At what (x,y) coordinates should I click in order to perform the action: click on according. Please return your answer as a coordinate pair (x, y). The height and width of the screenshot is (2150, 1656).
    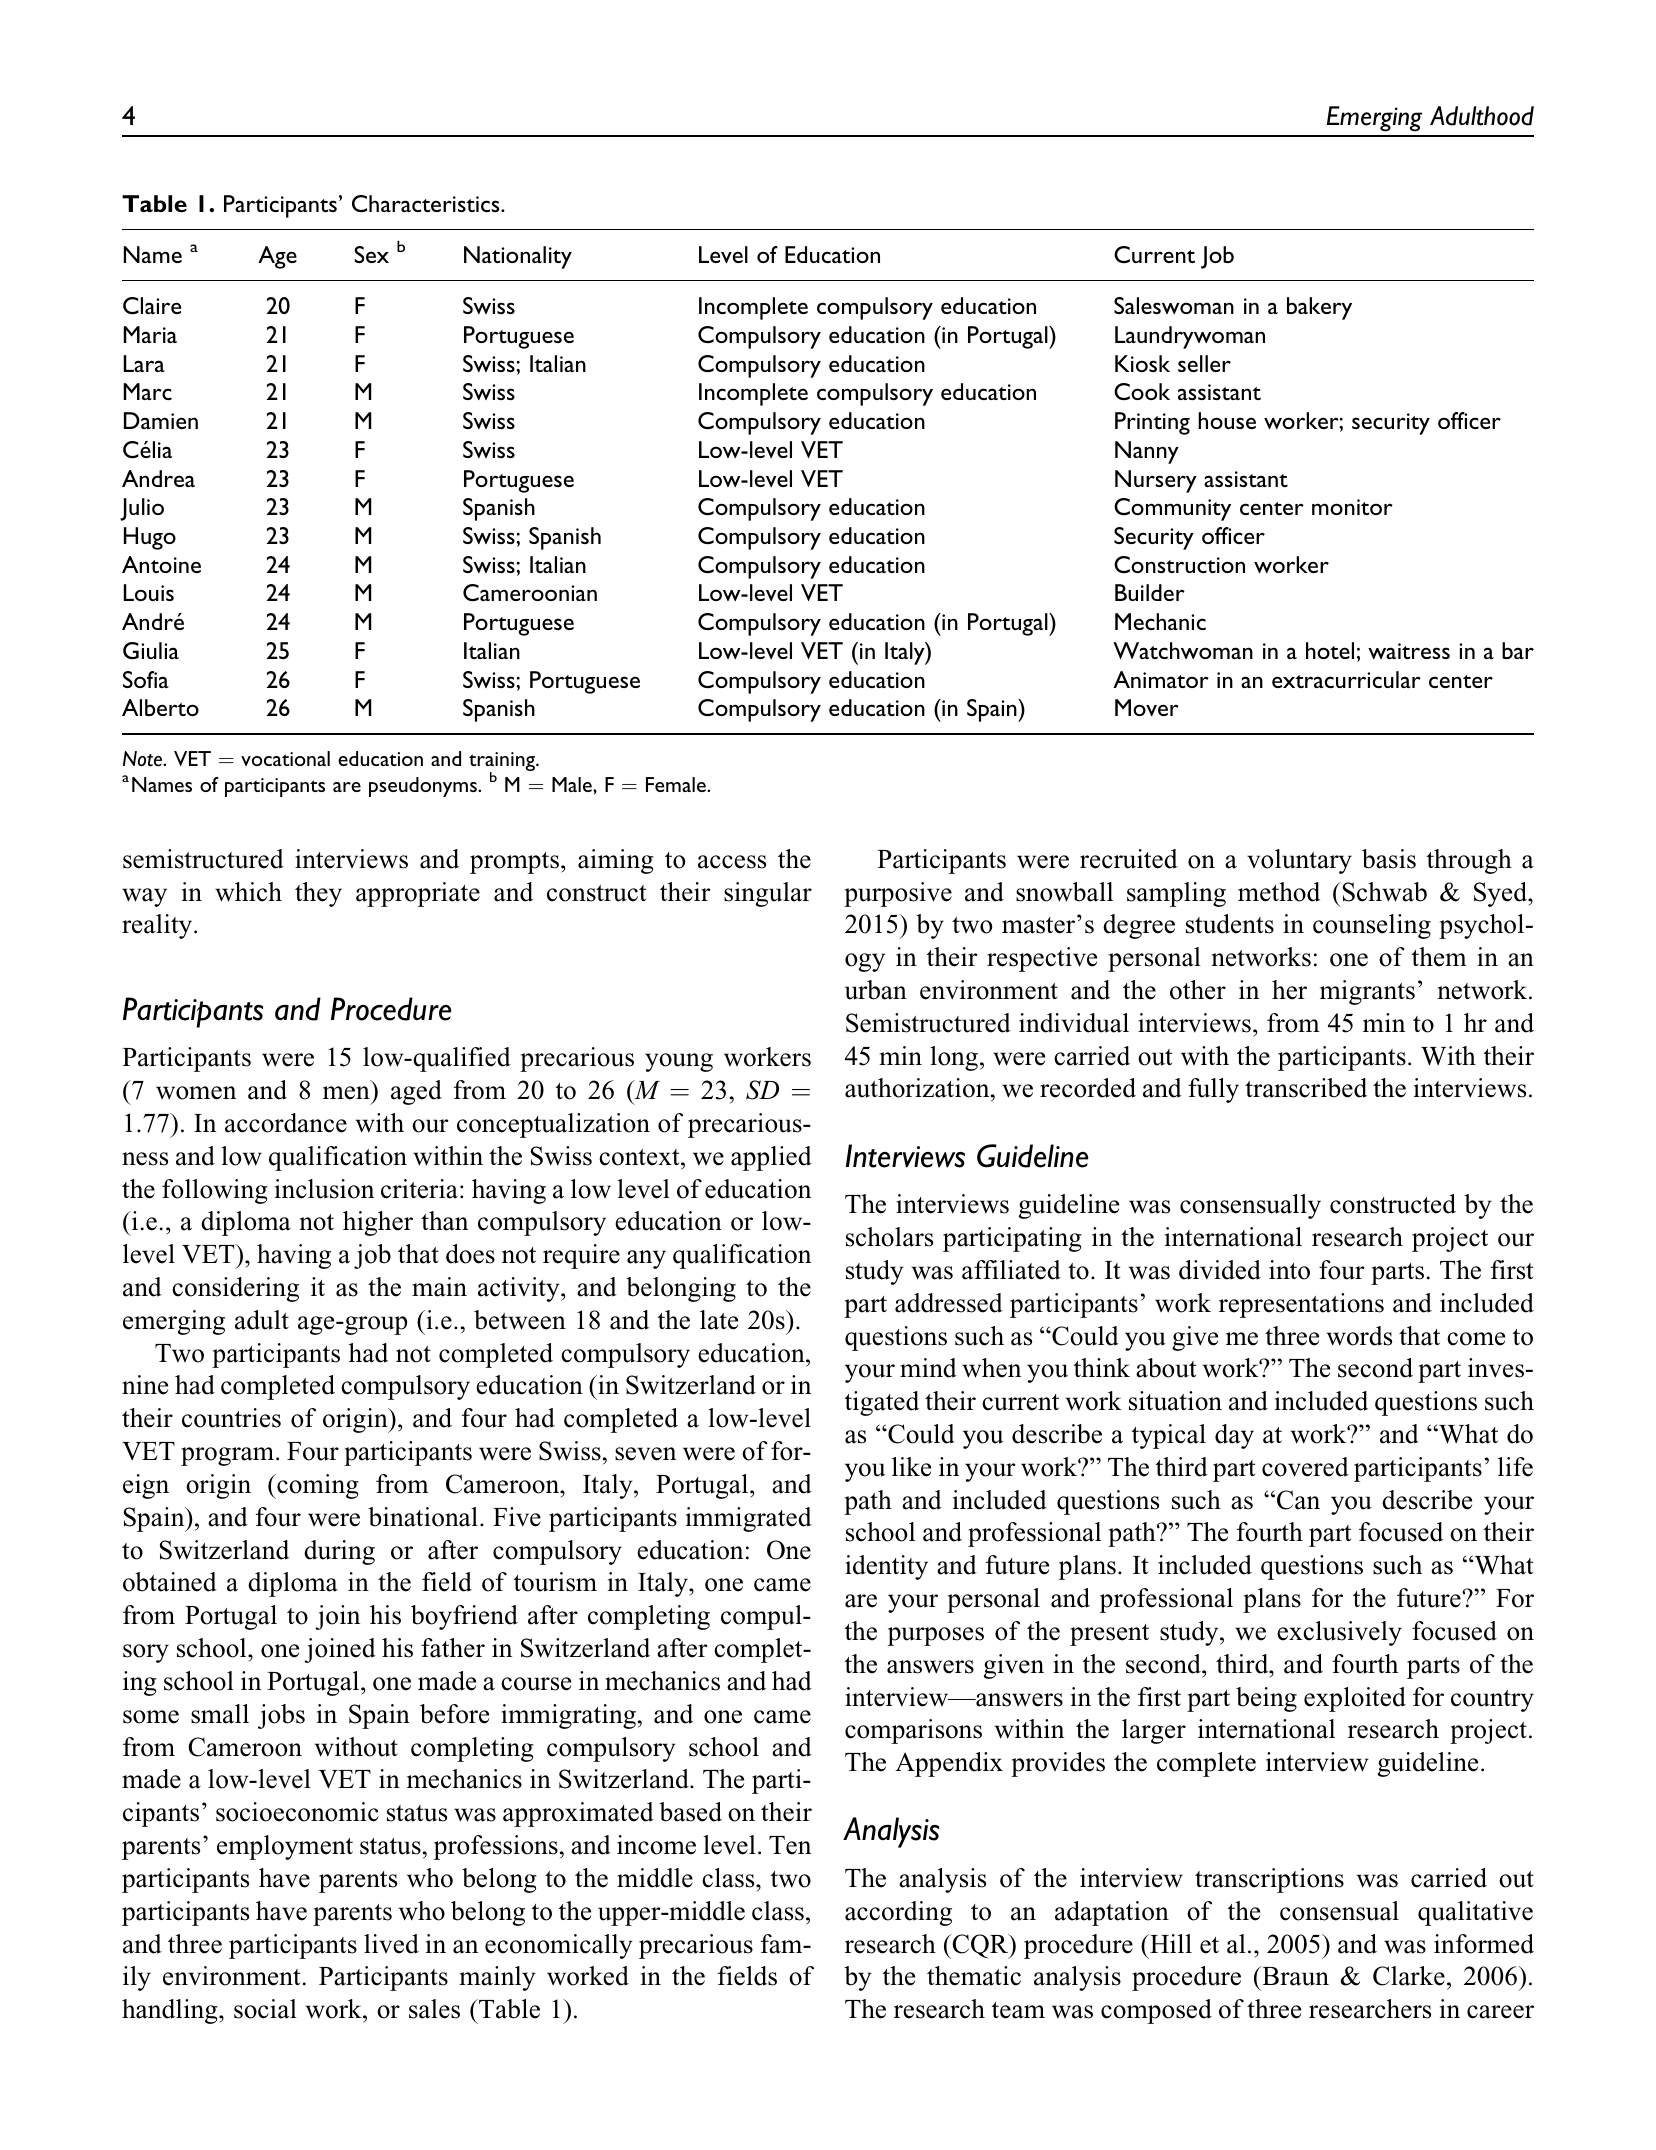
    Looking at the image, I should click on (898, 1913).
